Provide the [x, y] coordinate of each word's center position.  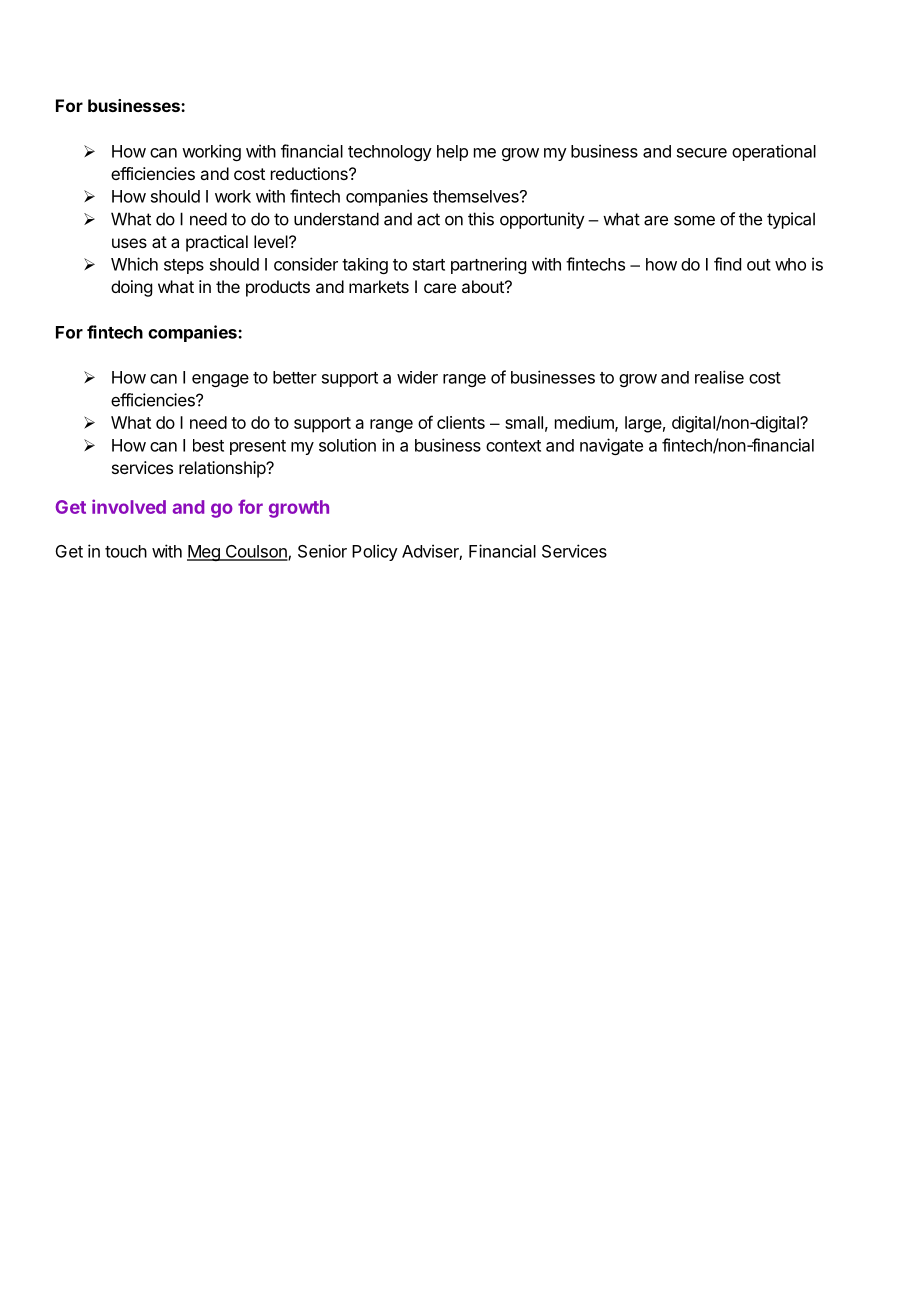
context [513, 446]
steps [184, 266]
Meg [204, 553]
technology [390, 153]
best [208, 445]
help [452, 153]
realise [719, 377]
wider [417, 377]
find [727, 264]
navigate [611, 446]
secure [702, 153]
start [429, 265]
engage [220, 380]
